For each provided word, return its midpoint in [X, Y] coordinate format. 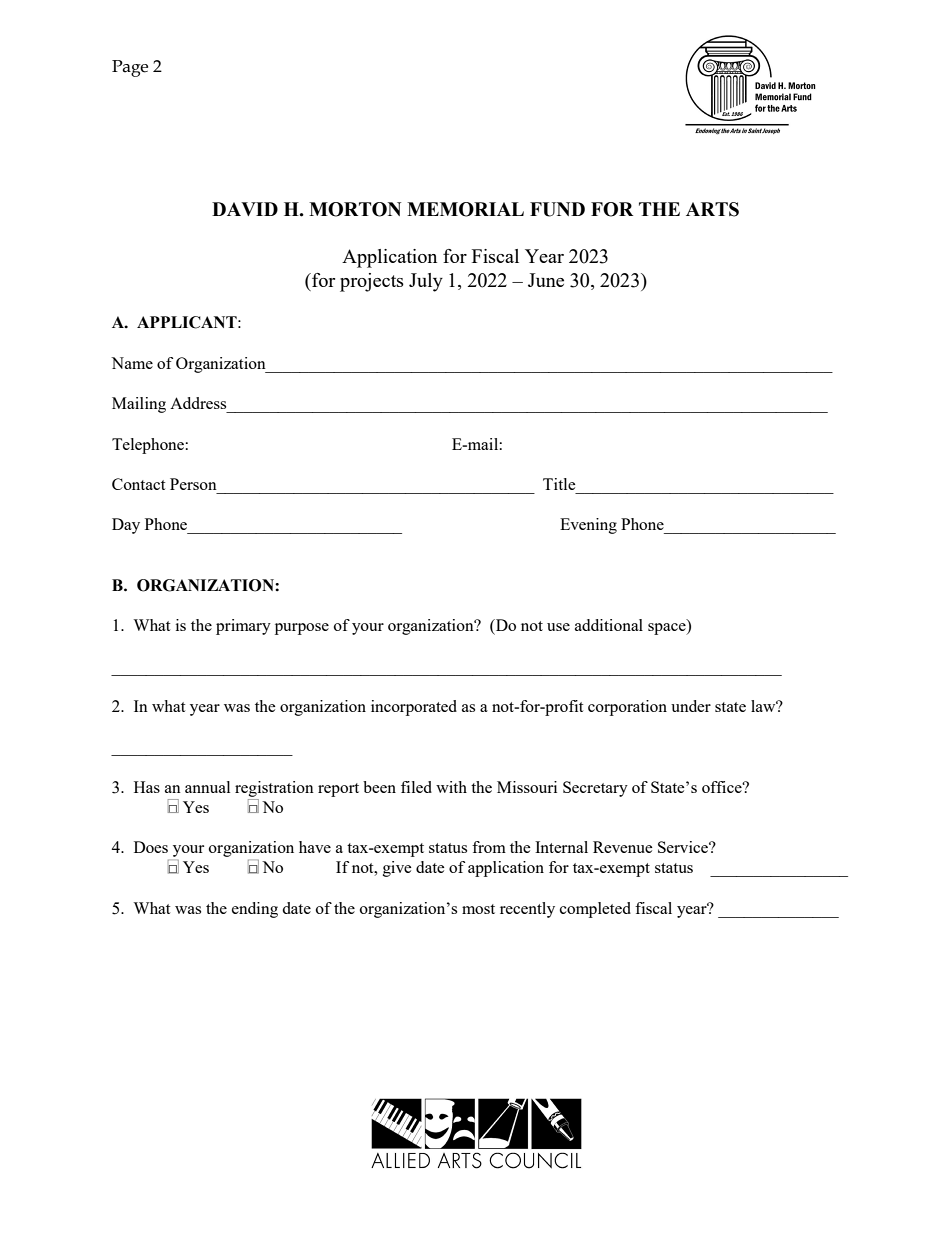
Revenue [623, 847]
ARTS [712, 209]
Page [130, 68]
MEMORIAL [465, 209]
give [397, 869]
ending [255, 910]
